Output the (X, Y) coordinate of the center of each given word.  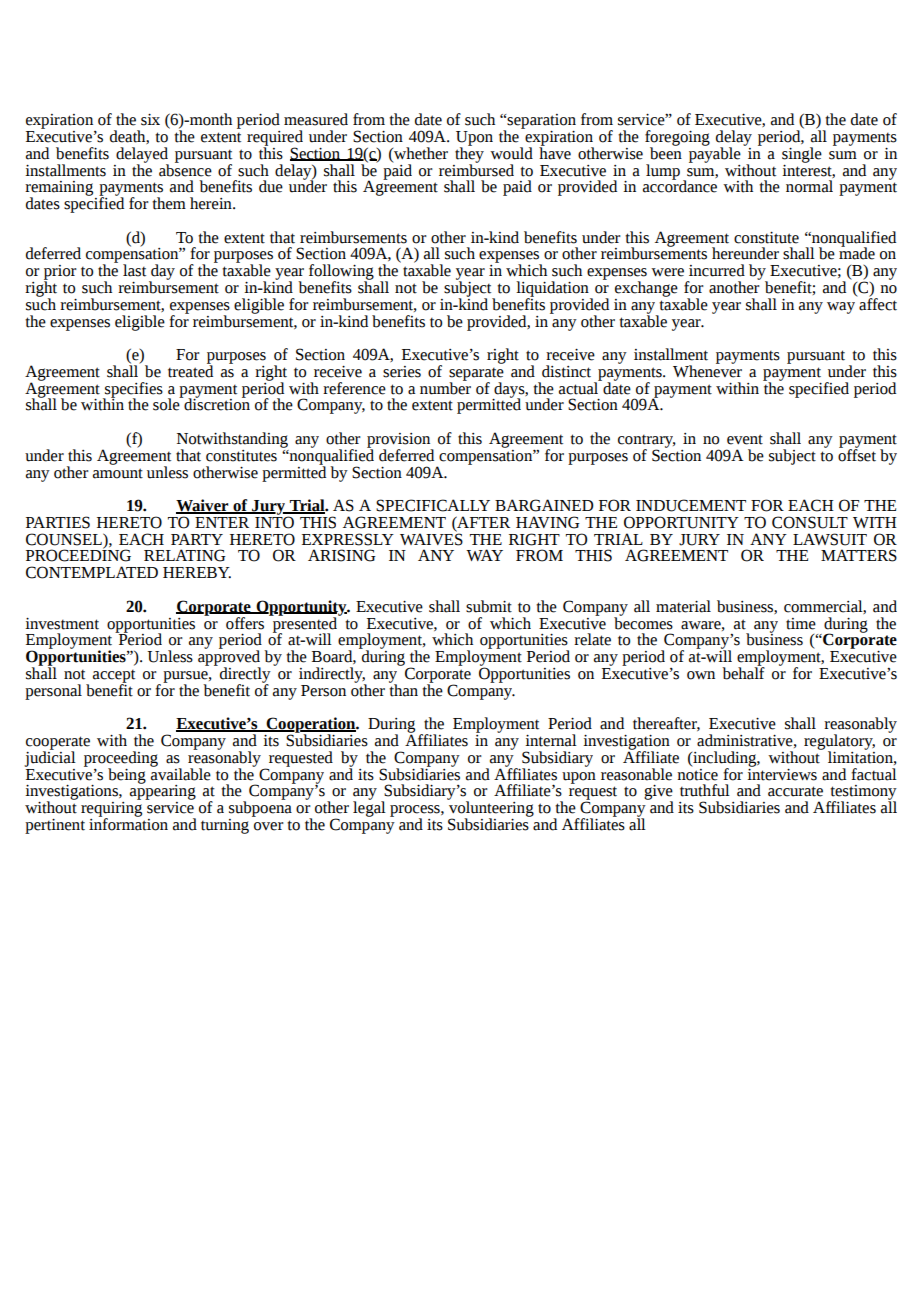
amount (118, 473)
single (802, 155)
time (801, 624)
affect (877, 303)
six (150, 120)
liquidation (553, 290)
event (745, 439)
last (134, 270)
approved (229, 658)
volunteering (490, 809)
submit (489, 606)
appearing (163, 791)
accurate (795, 791)
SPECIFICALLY (433, 505)
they (469, 154)
